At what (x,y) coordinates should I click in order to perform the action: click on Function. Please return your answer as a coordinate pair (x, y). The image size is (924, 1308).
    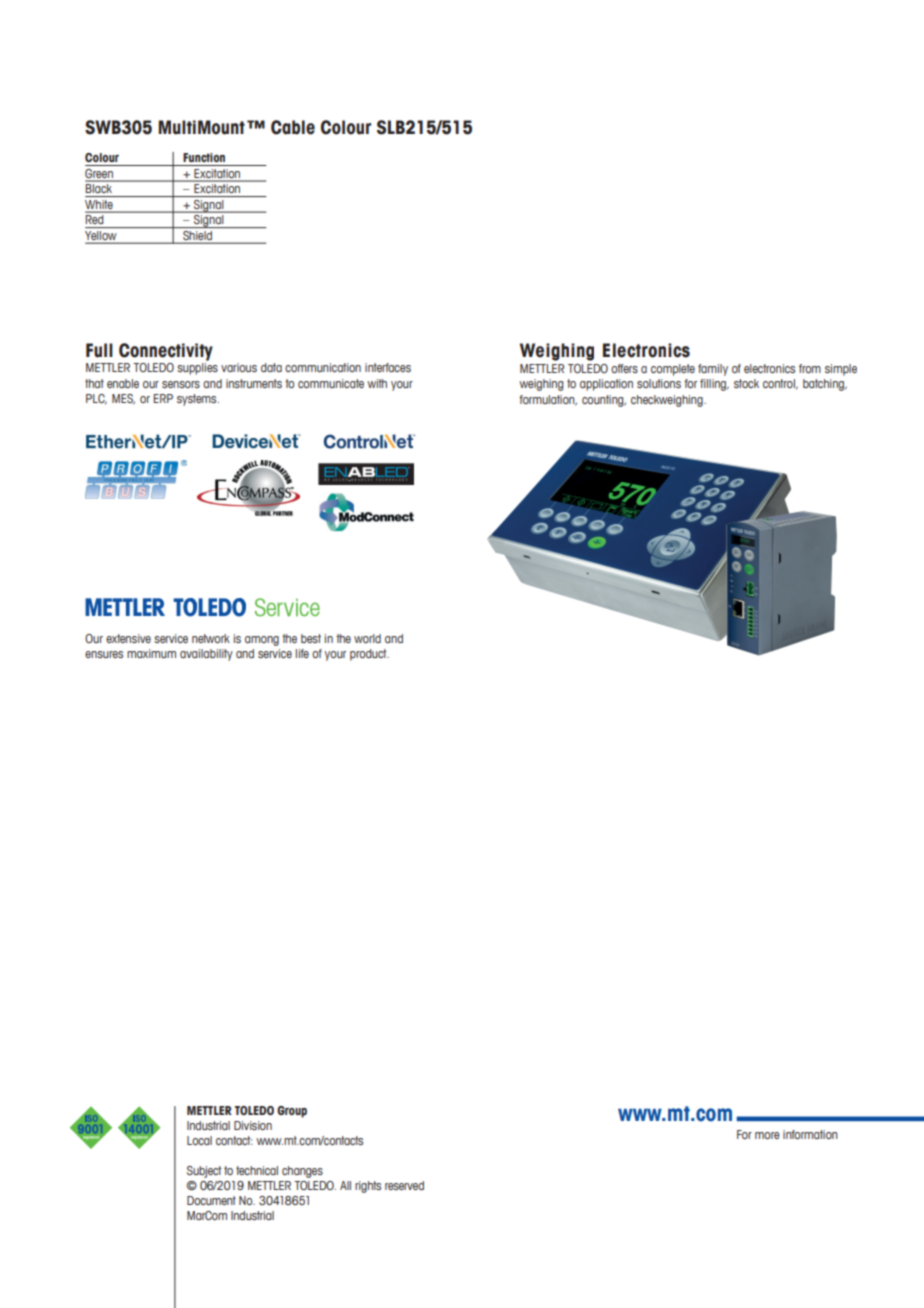
    Looking at the image, I should click on (204, 157).
